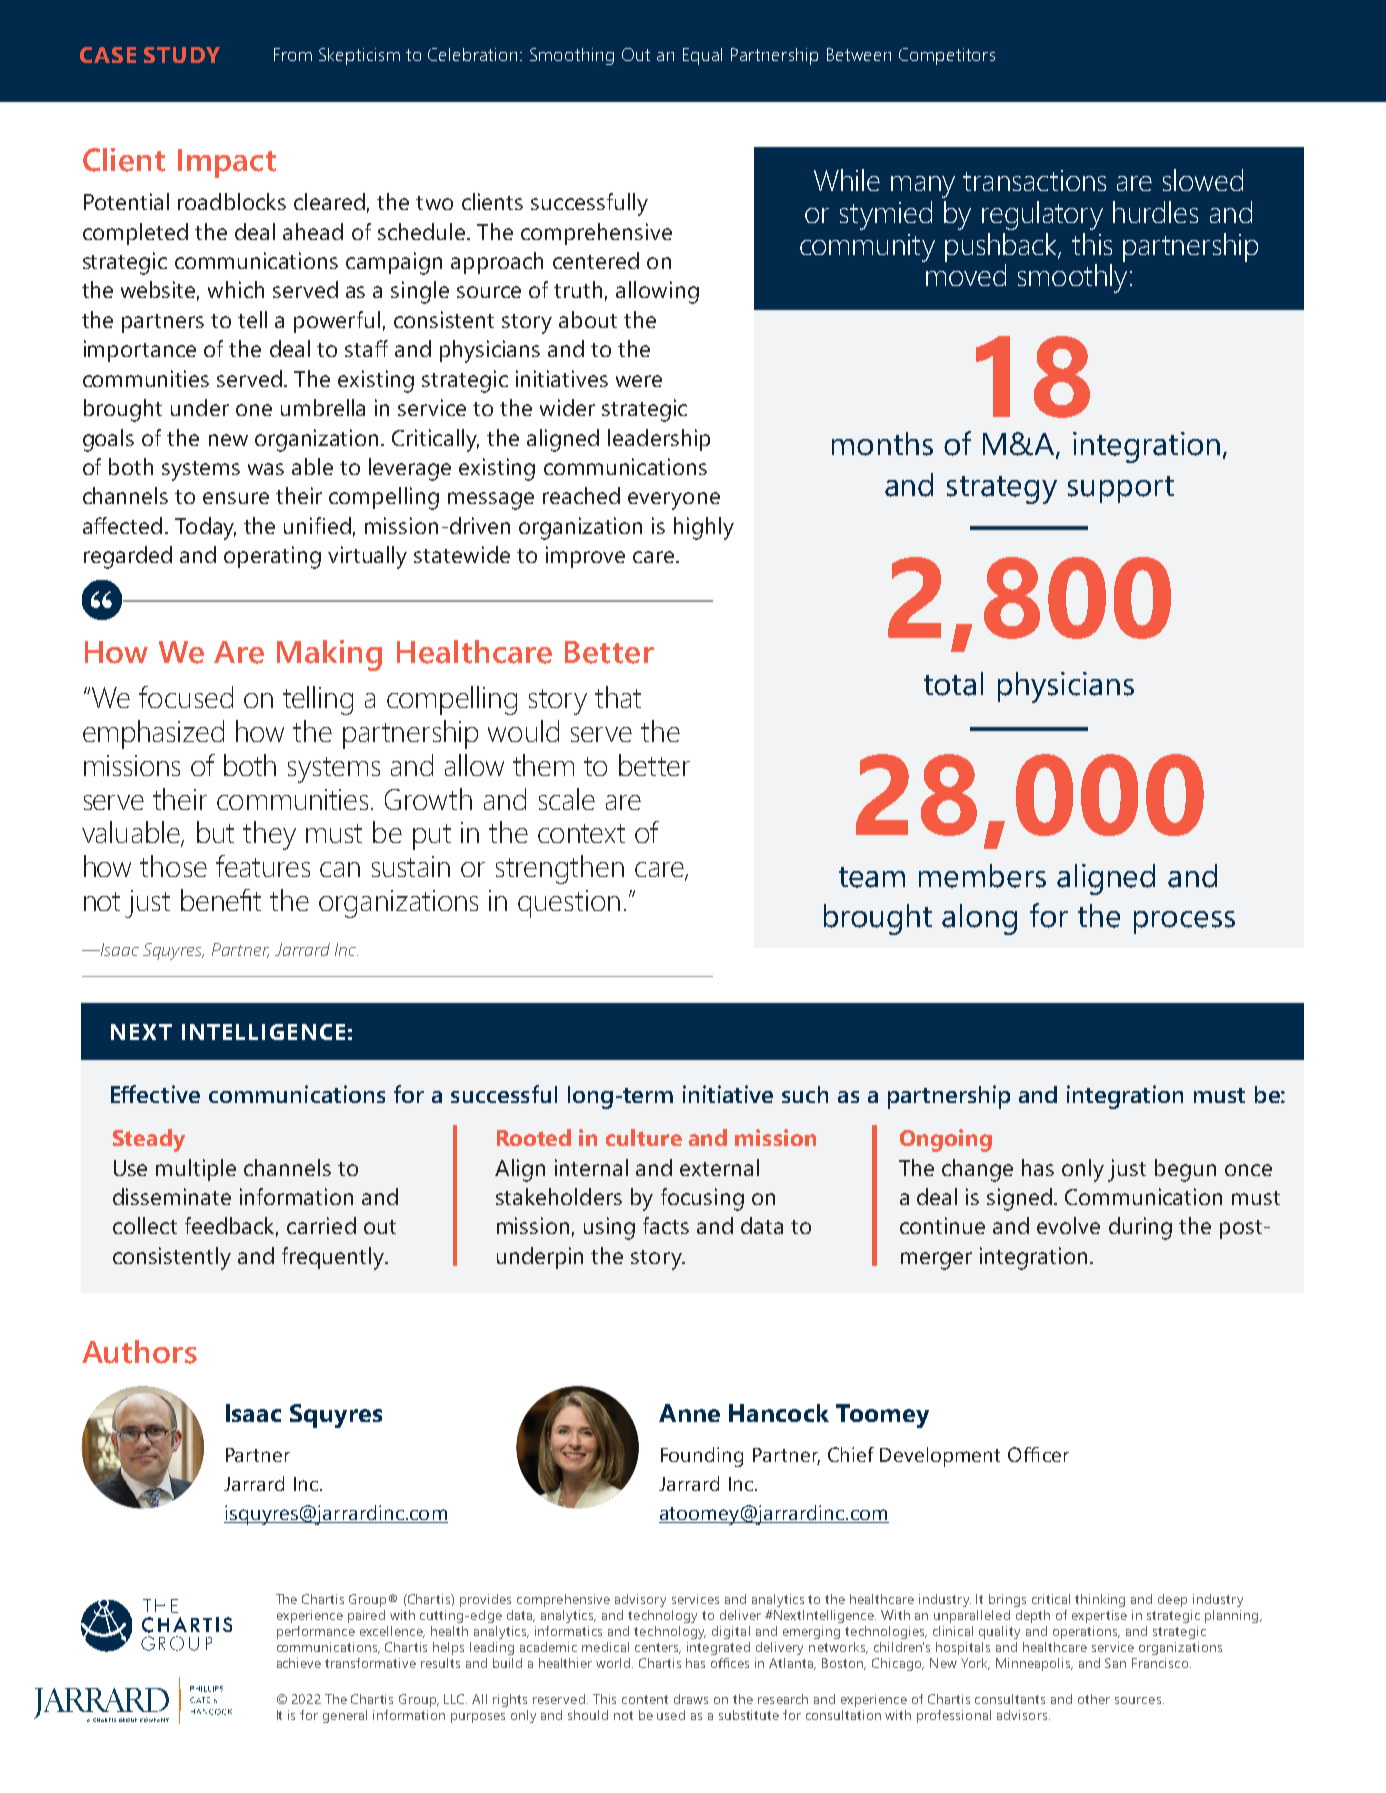  What do you see at coordinates (1121, 489) in the screenshot?
I see `support` at bounding box center [1121, 489].
